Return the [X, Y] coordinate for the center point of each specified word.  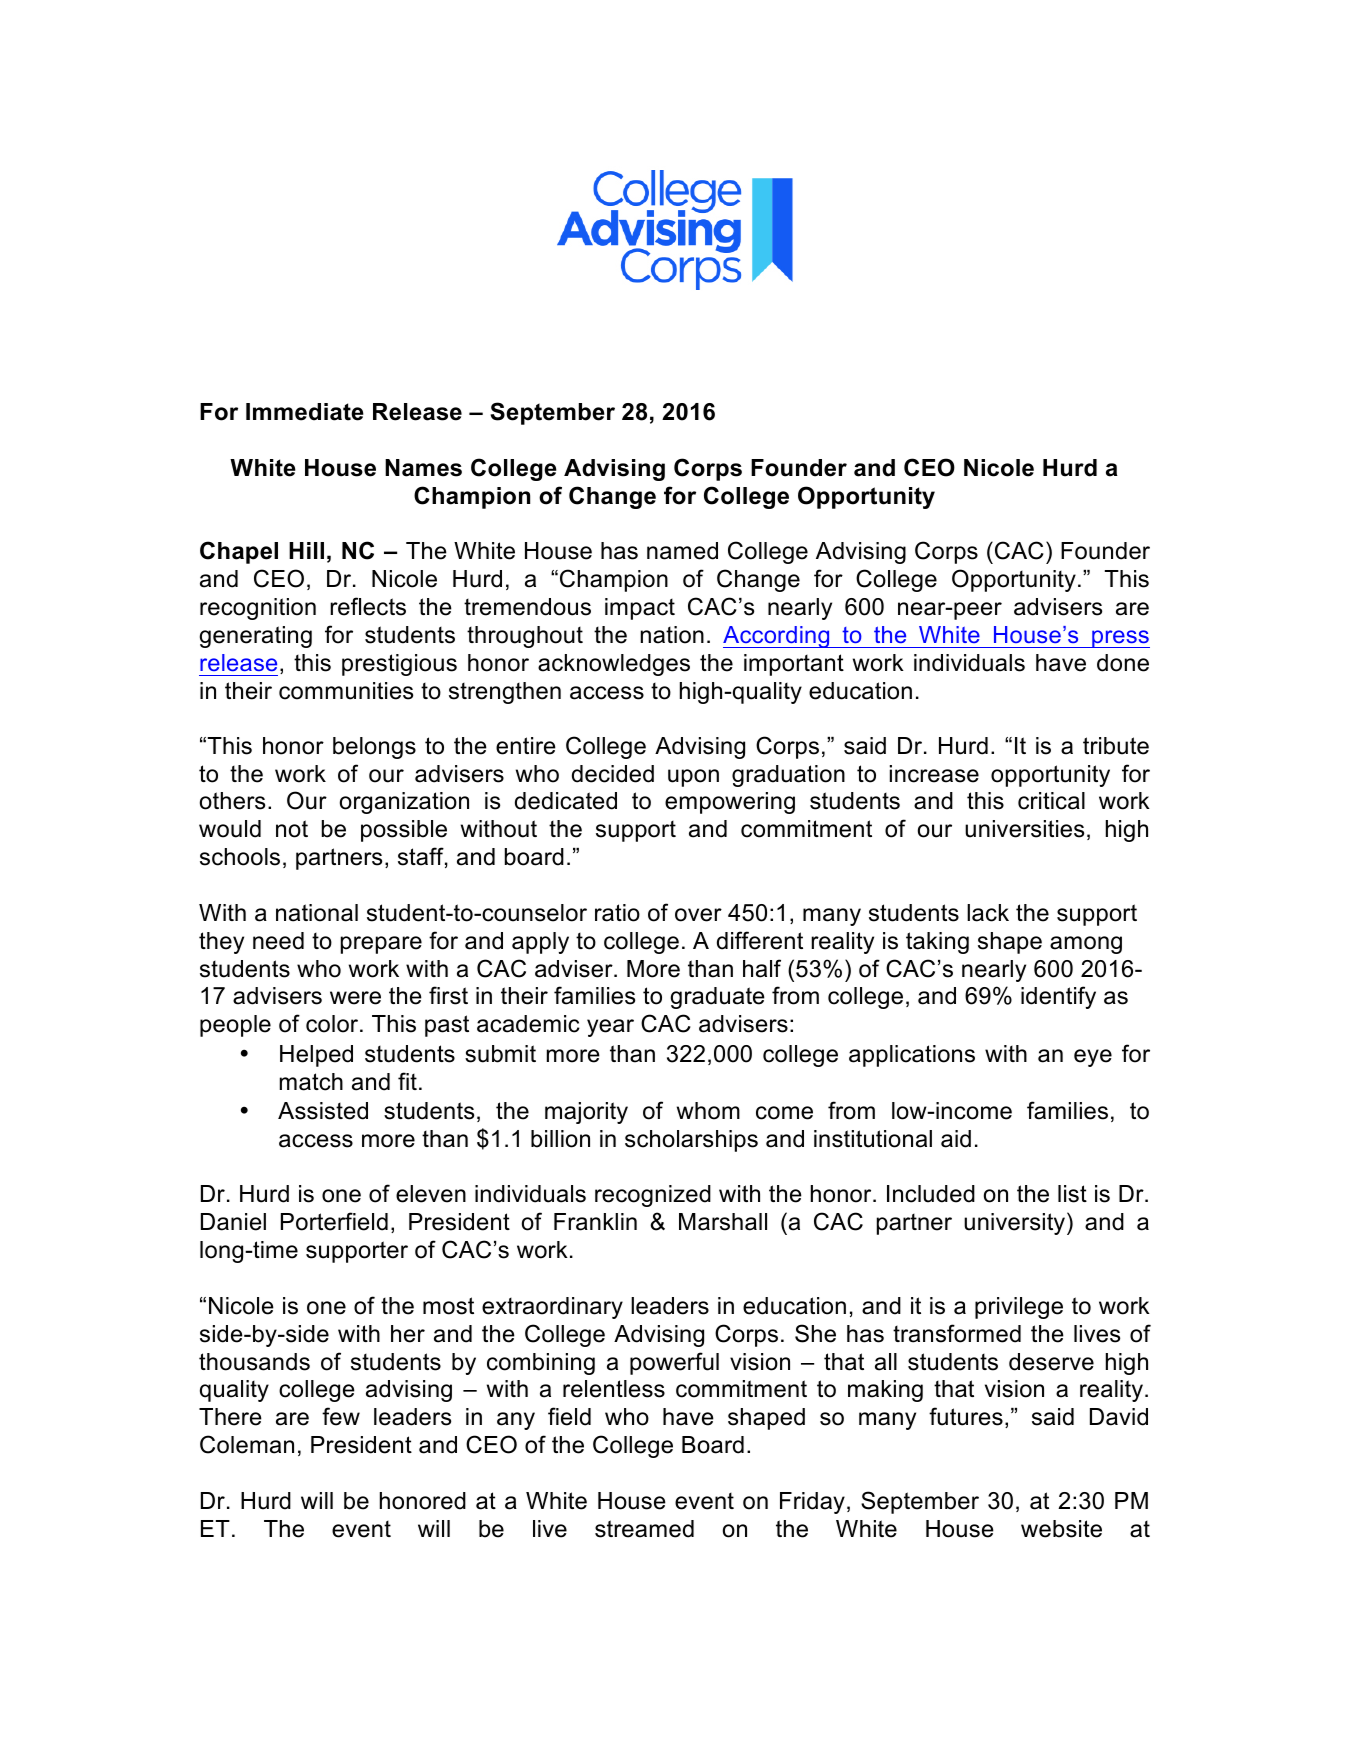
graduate [718, 998]
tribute [1116, 746]
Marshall [723, 1222]
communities [346, 691]
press [1120, 639]
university [1016, 1223]
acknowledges [614, 665]
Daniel [233, 1222]
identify [1058, 997]
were [355, 998]
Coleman [247, 1444]
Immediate [305, 412]
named [682, 551]
